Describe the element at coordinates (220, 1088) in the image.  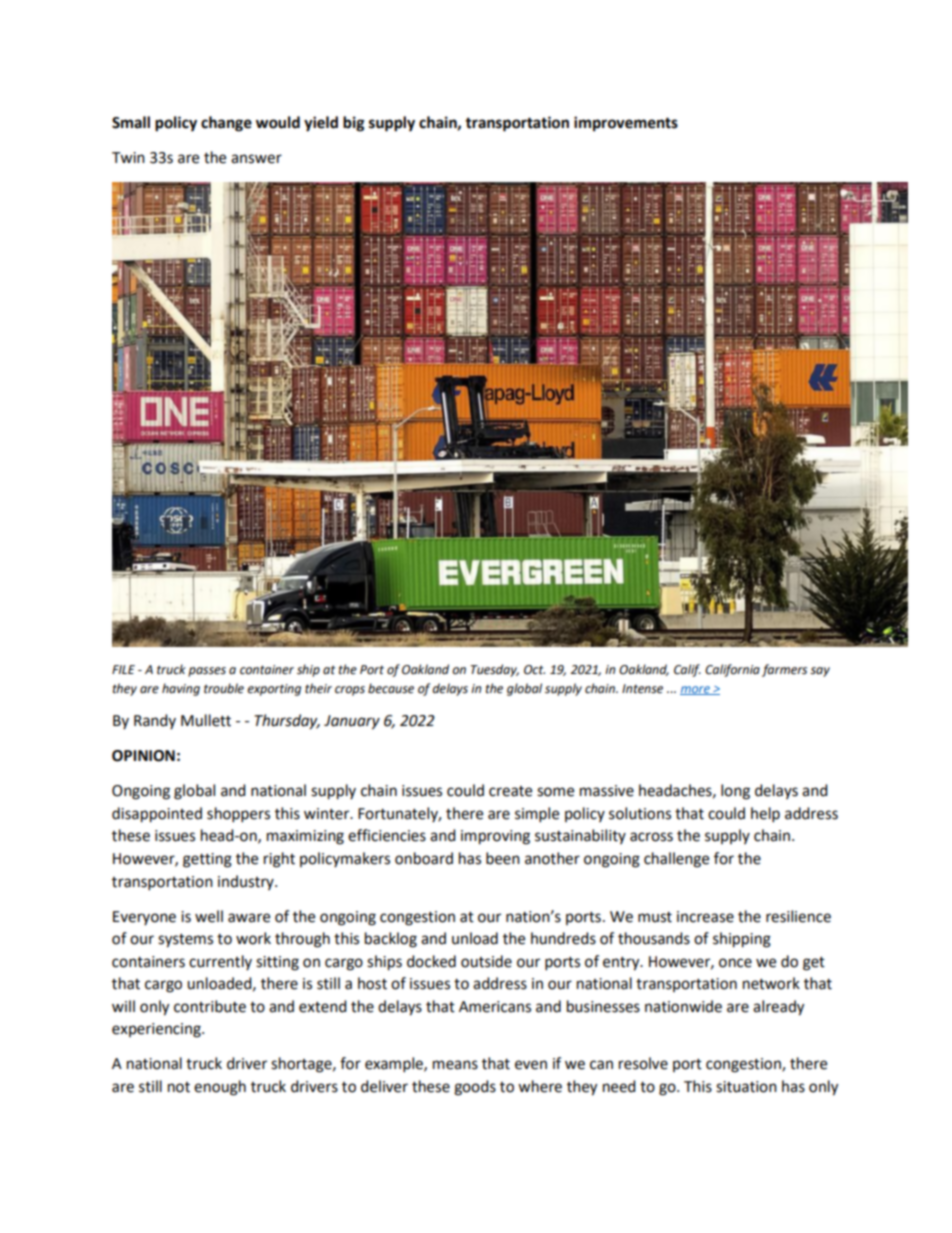
I see `enough` at that location.
